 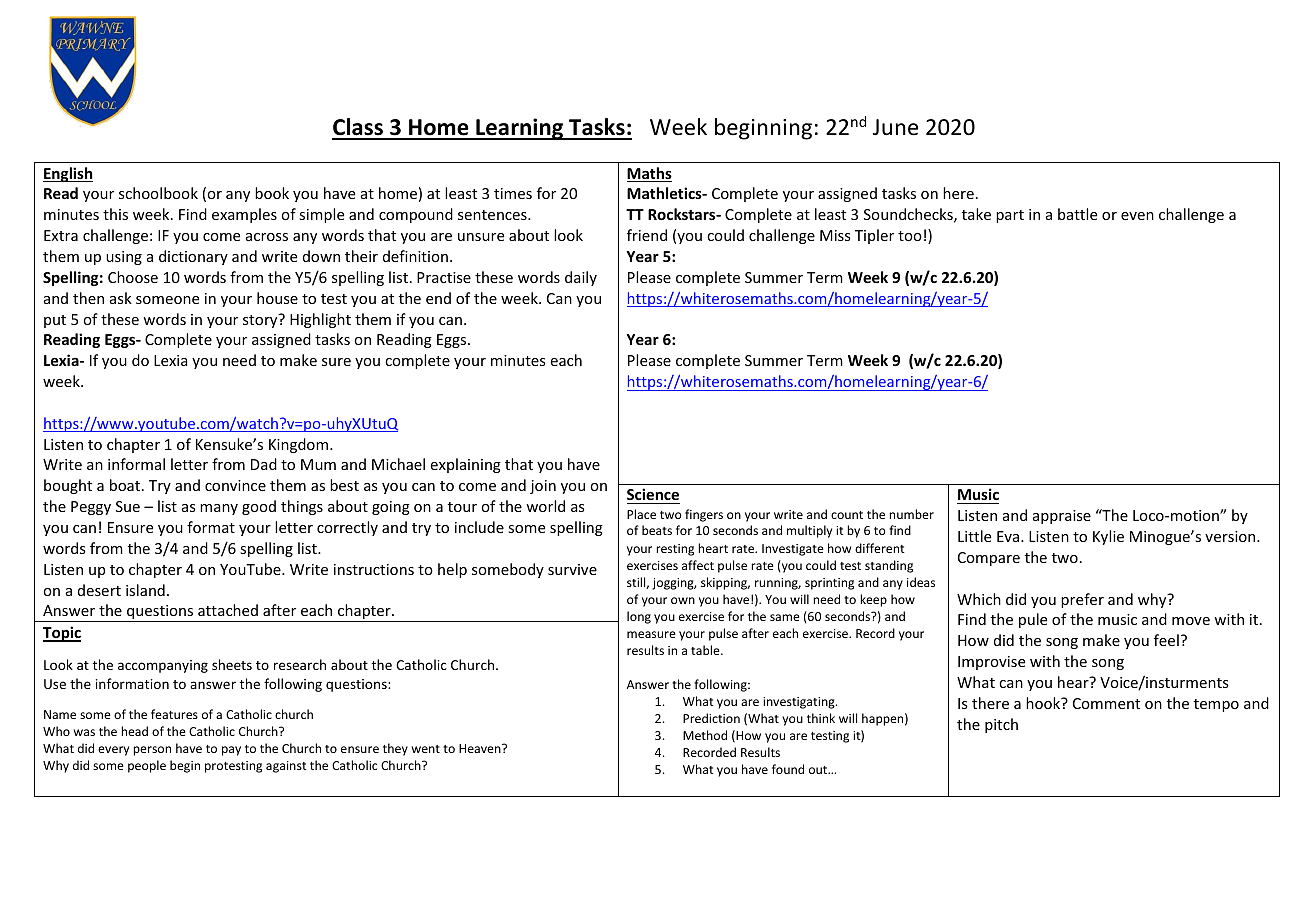 What do you see at coordinates (1062, 517) in the screenshot?
I see `appraise` at bounding box center [1062, 517].
